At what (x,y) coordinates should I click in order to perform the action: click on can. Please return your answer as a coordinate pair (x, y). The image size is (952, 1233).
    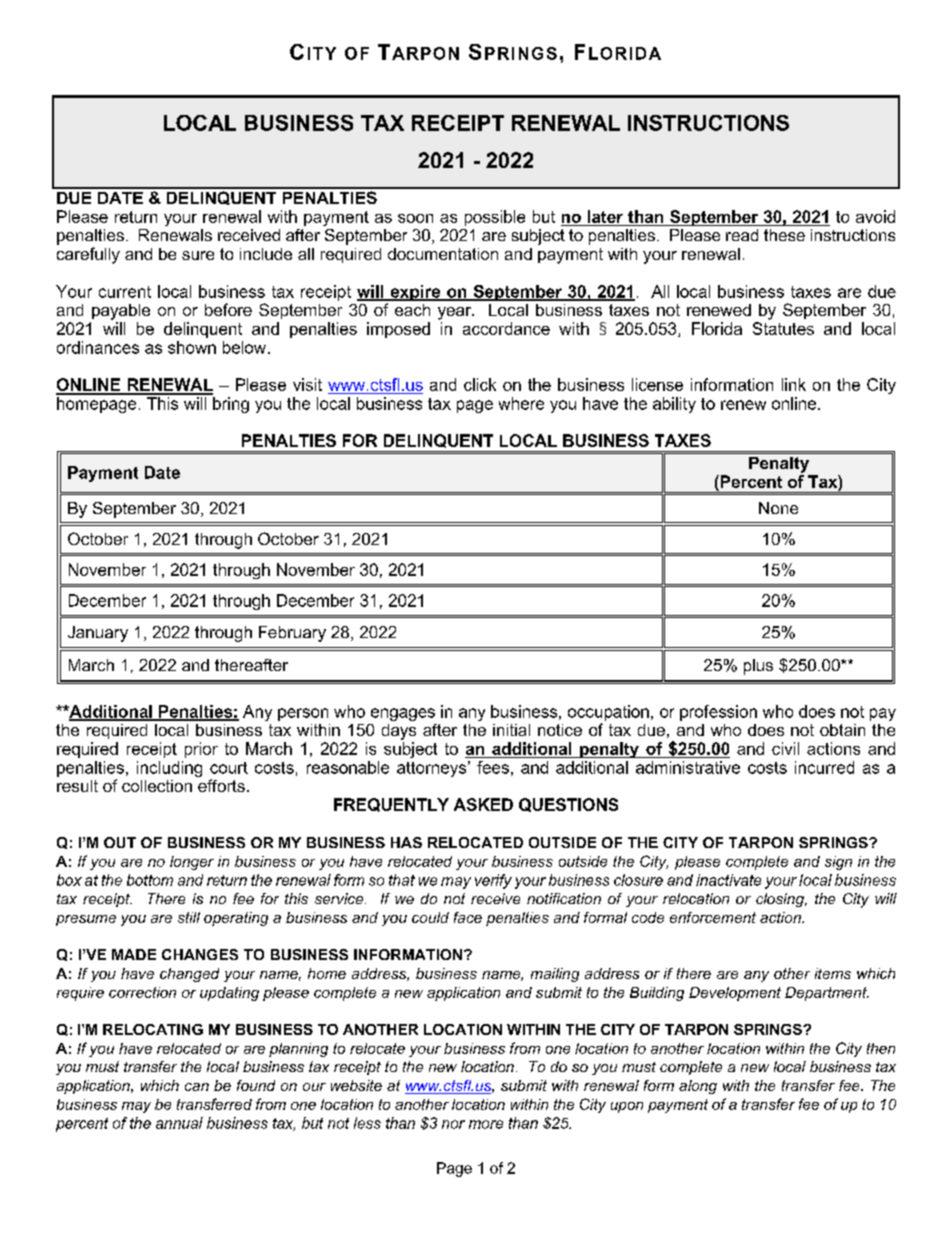
    Looking at the image, I should click on (197, 1087).
